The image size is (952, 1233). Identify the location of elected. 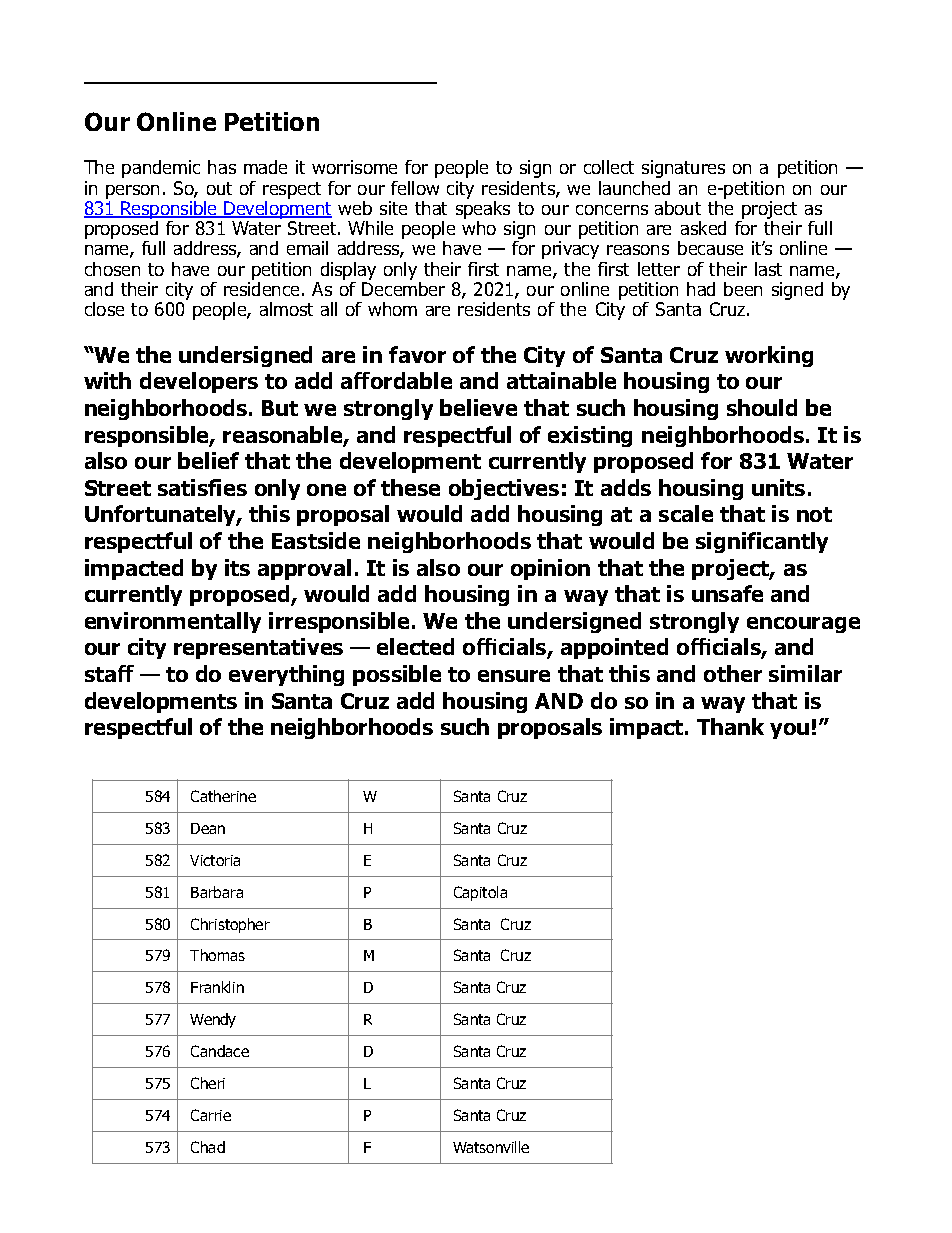
(415, 646).
